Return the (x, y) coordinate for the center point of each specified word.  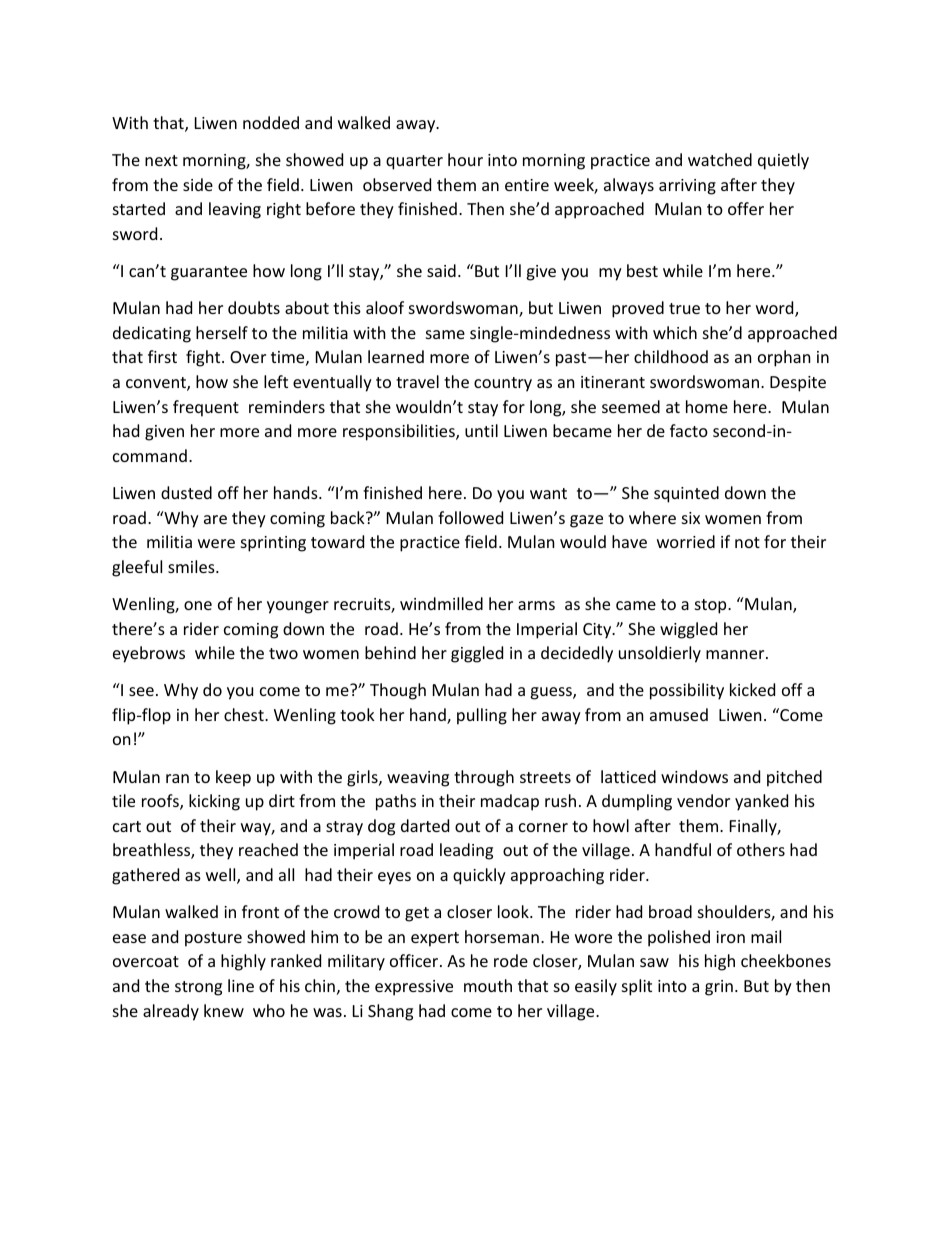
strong (198, 988)
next (161, 160)
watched (720, 159)
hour (465, 159)
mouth (488, 985)
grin (719, 988)
